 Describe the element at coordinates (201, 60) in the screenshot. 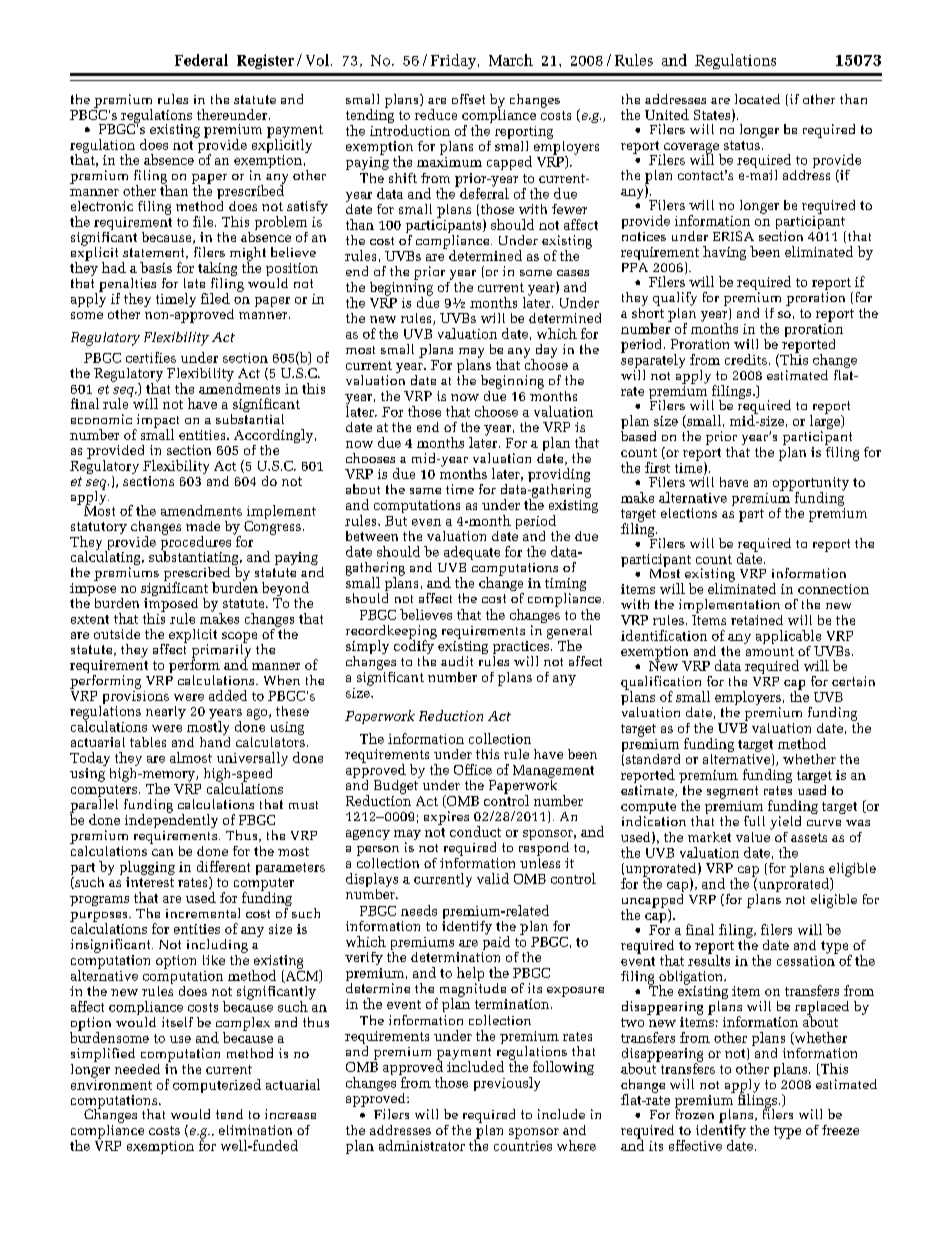

I see `Federal` at that location.
